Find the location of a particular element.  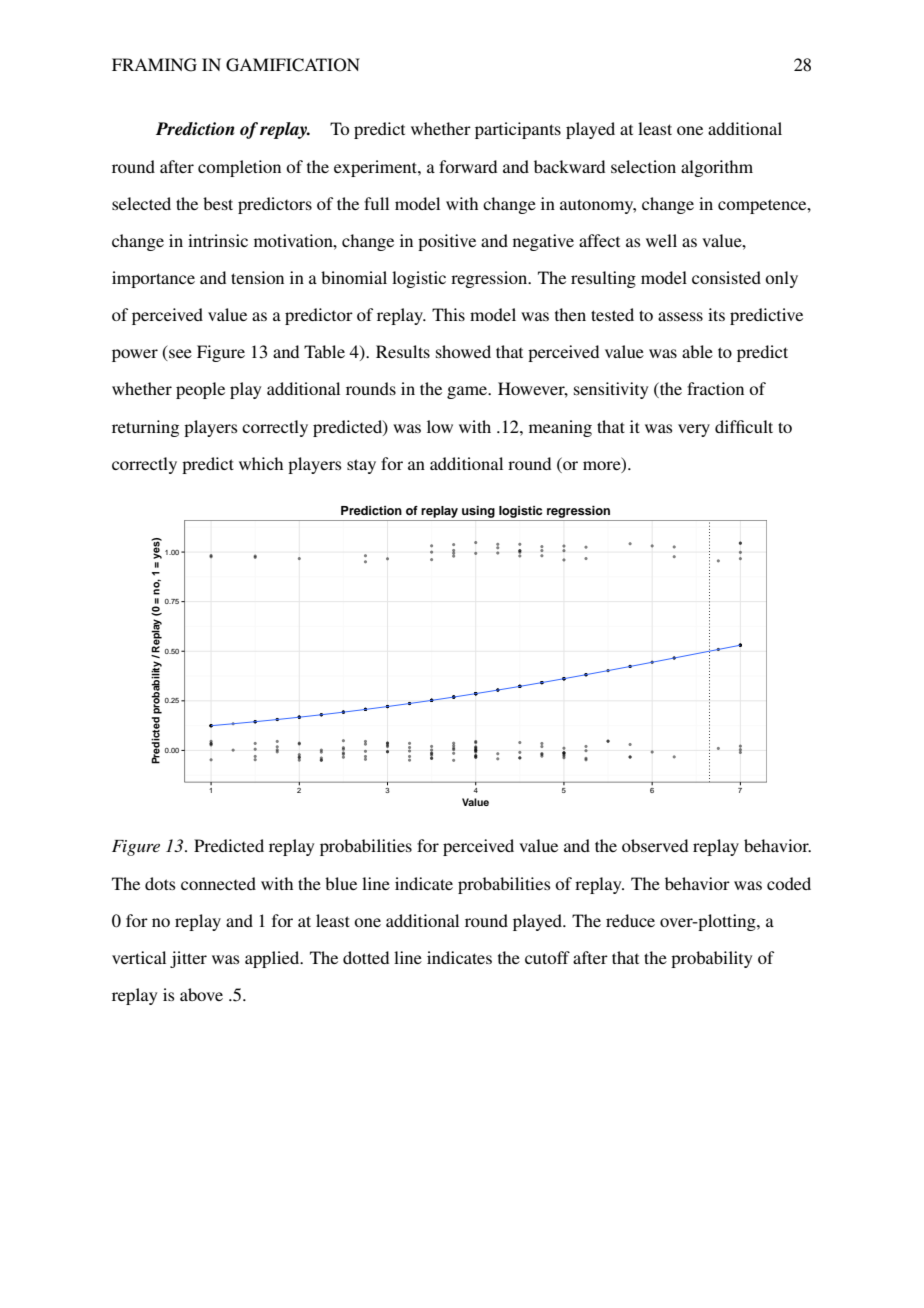

using is located at coordinates (478, 512).
